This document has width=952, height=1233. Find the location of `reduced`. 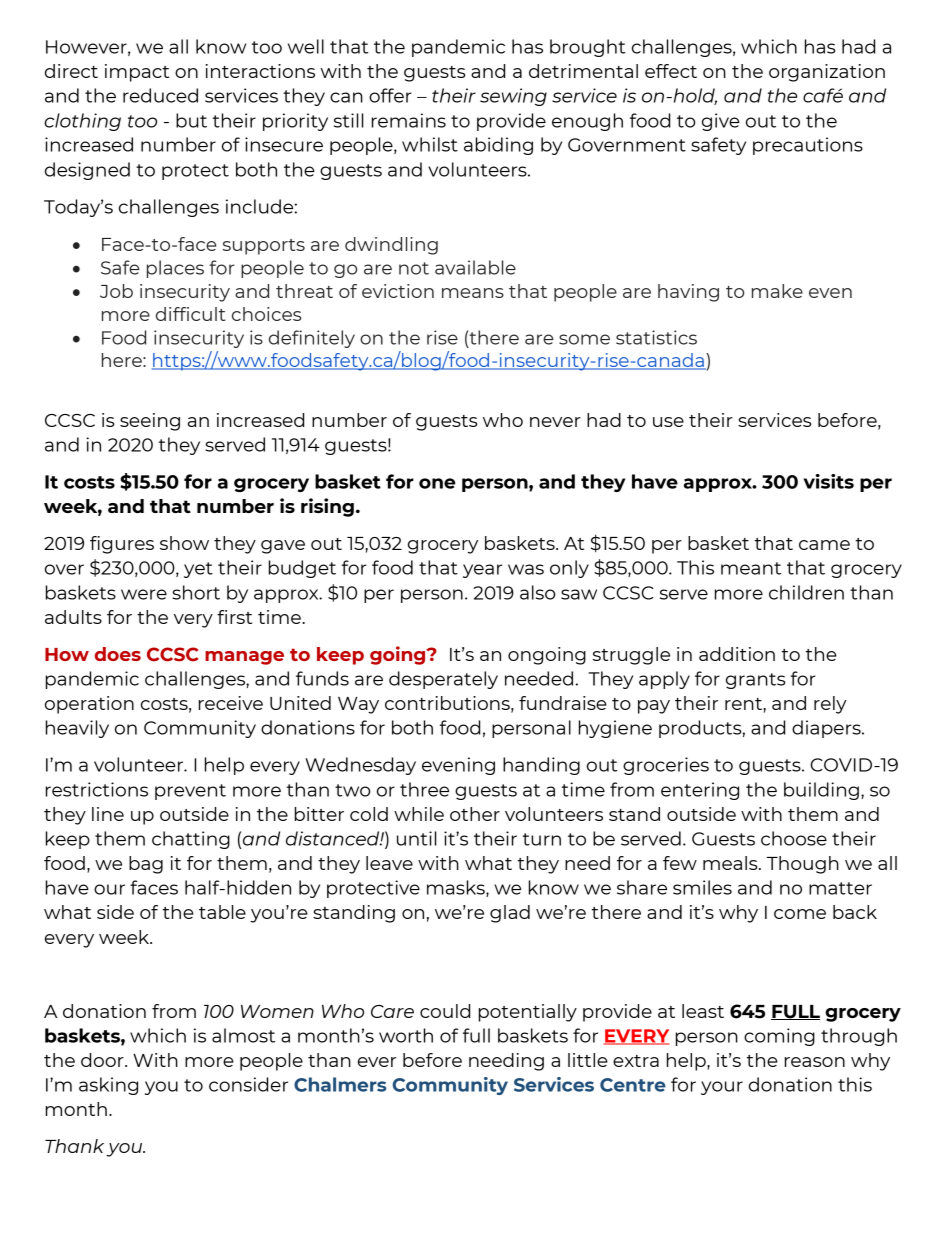

reduced is located at coordinates (160, 95).
